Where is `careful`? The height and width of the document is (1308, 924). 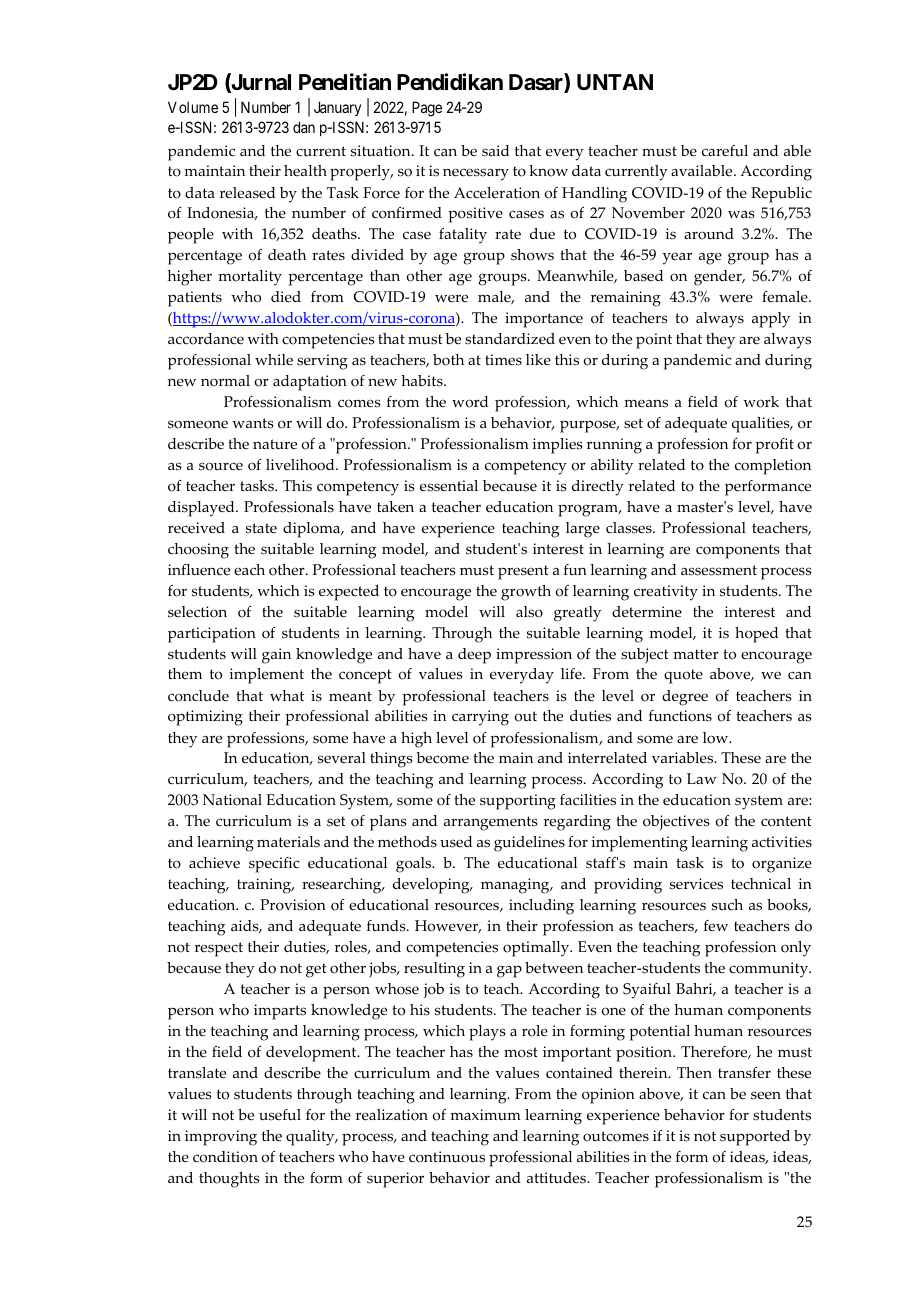 careful is located at coordinates (725, 151).
